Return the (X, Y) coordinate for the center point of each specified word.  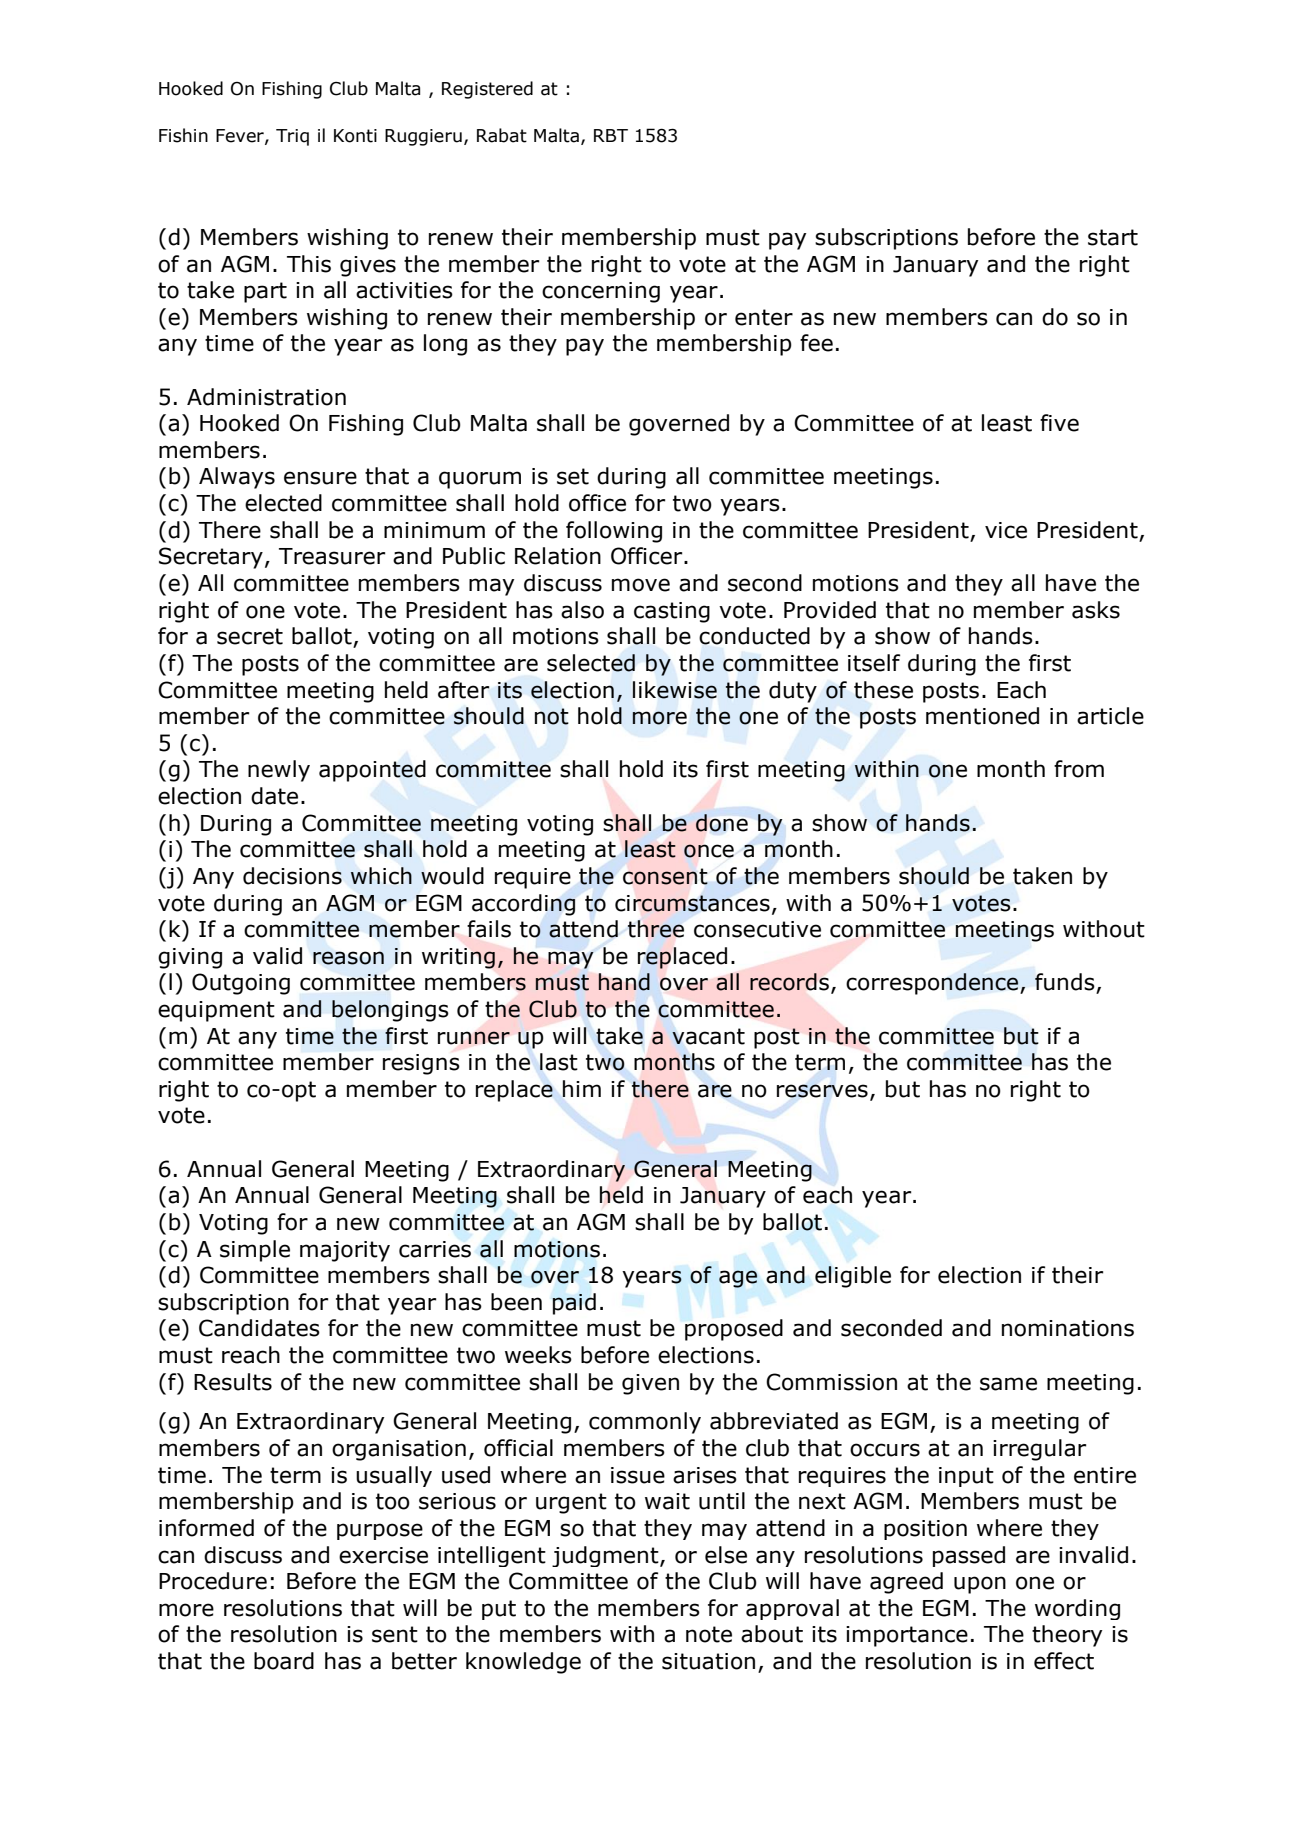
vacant (708, 1036)
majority (345, 1251)
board (284, 1661)
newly (279, 771)
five (1059, 423)
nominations (1068, 1328)
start (1113, 237)
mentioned (982, 716)
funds (1066, 983)
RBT (611, 135)
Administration (266, 397)
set (573, 476)
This (309, 264)
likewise (675, 690)
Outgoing (241, 984)
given (650, 1384)
